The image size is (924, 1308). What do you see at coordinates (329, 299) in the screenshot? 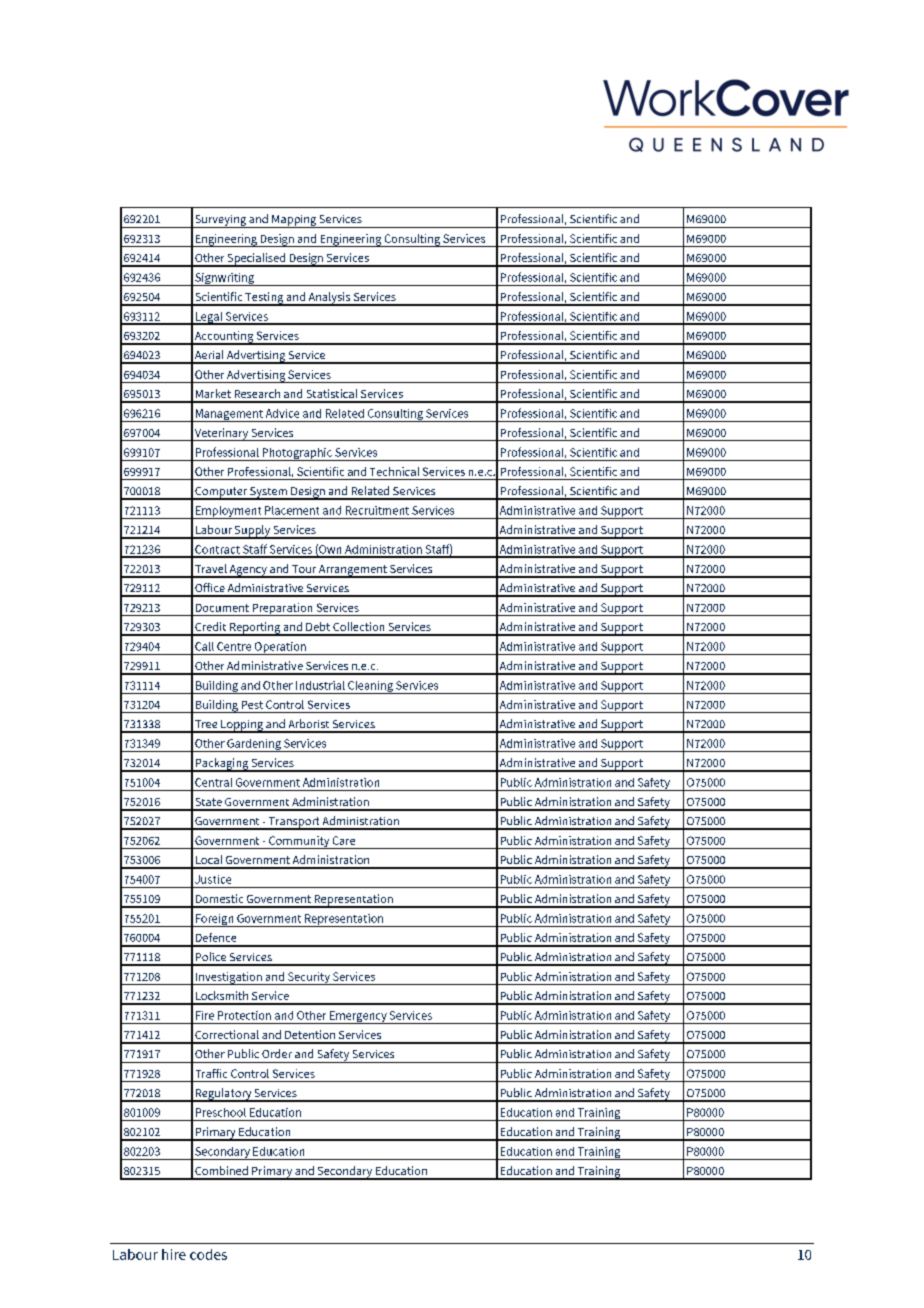
I see `Analysis` at bounding box center [329, 299].
